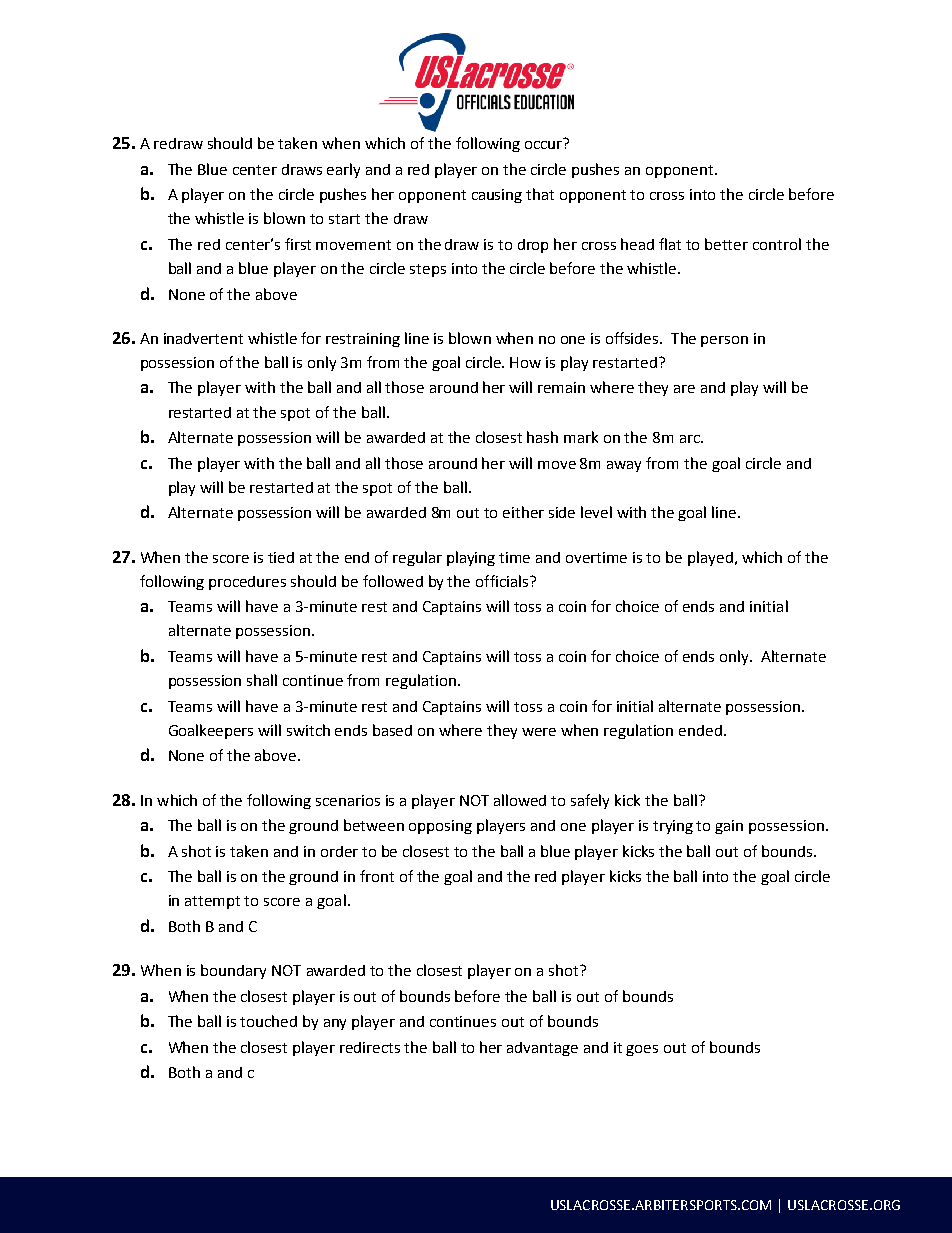 This document has width=952, height=1233. I want to click on advantage, so click(542, 1049).
